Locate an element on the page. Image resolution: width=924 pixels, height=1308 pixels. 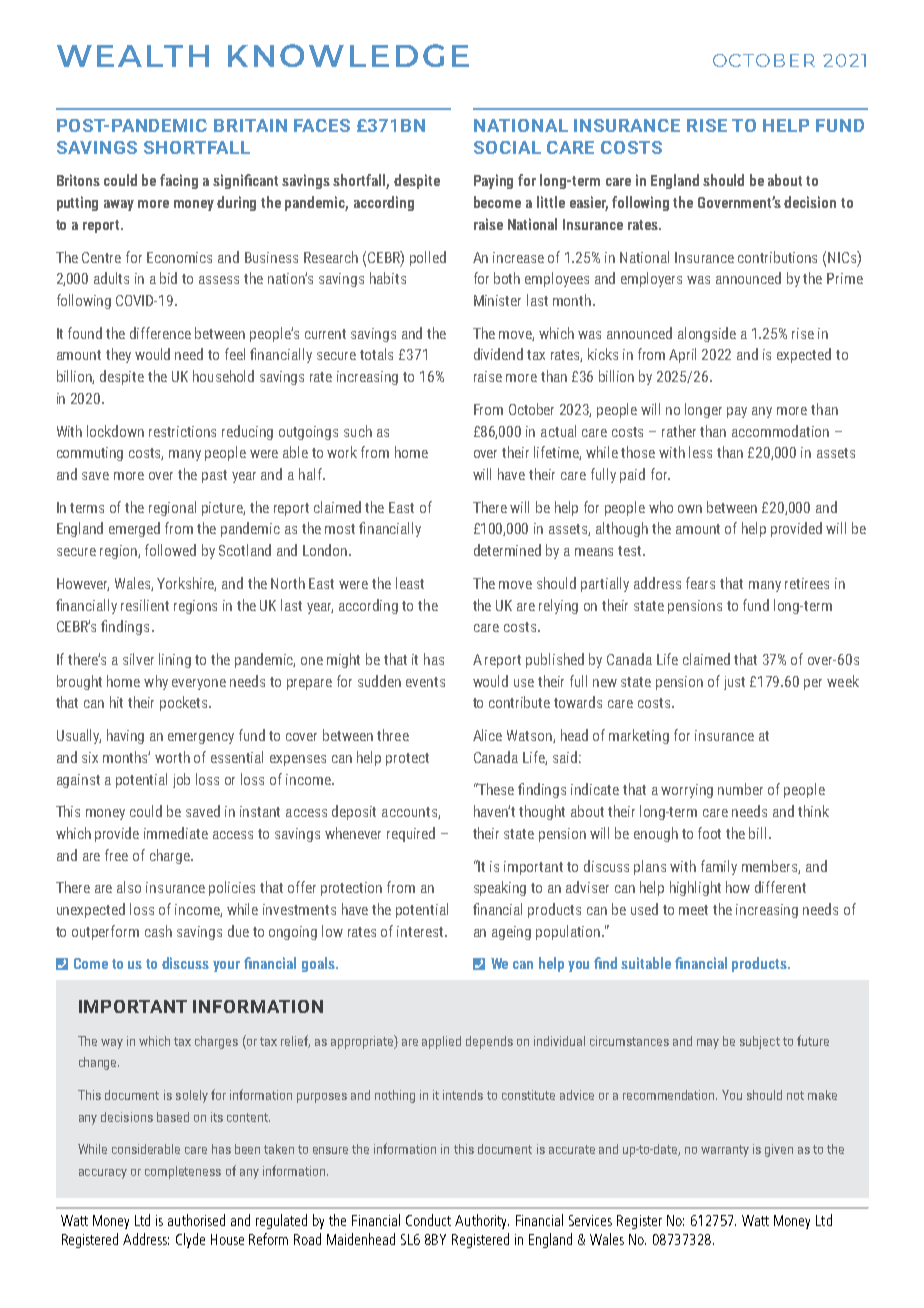
restrictions is located at coordinates (182, 431).
